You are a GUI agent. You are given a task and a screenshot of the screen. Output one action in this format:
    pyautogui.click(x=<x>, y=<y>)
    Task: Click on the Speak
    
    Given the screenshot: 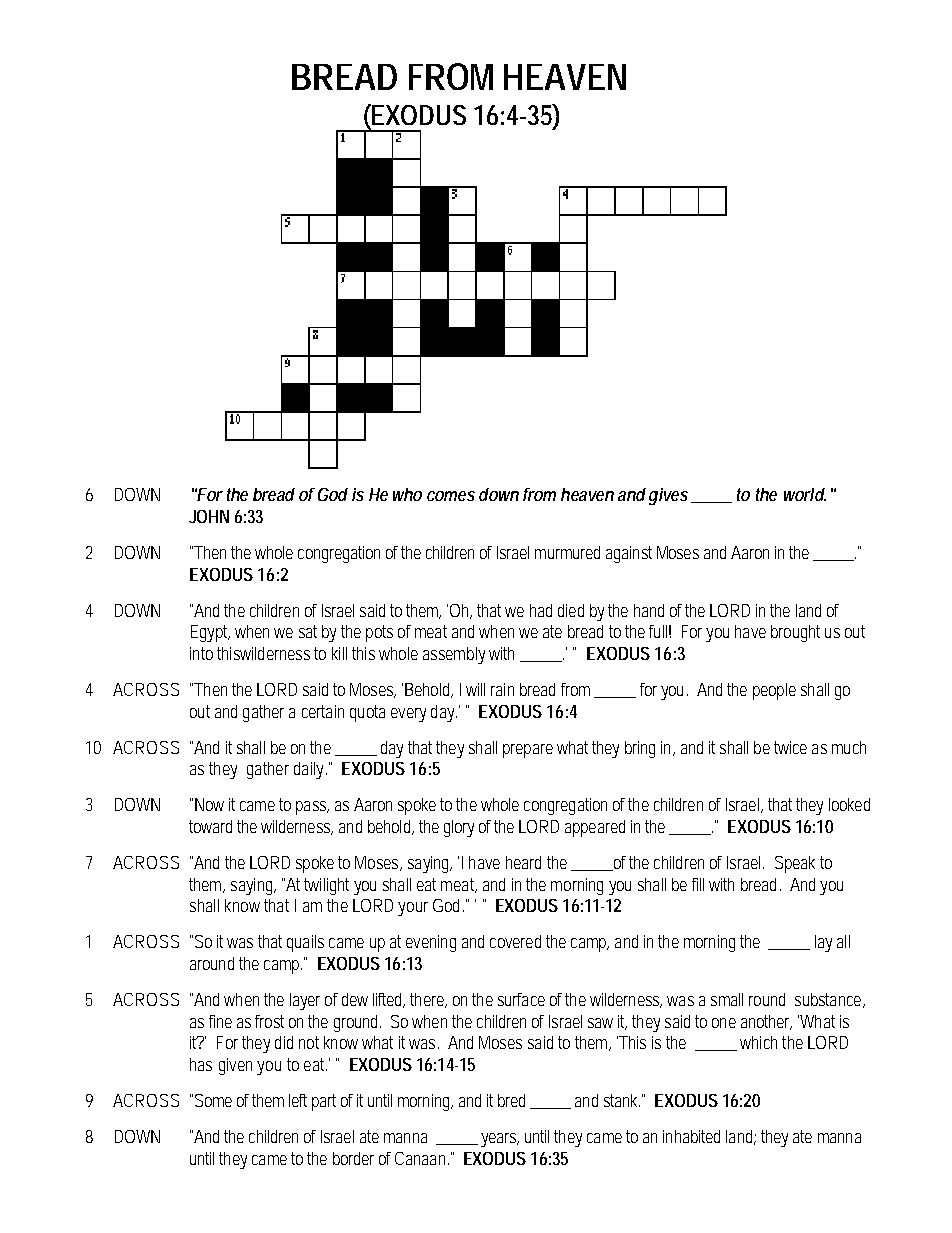 What is the action you would take?
    pyautogui.click(x=795, y=864)
